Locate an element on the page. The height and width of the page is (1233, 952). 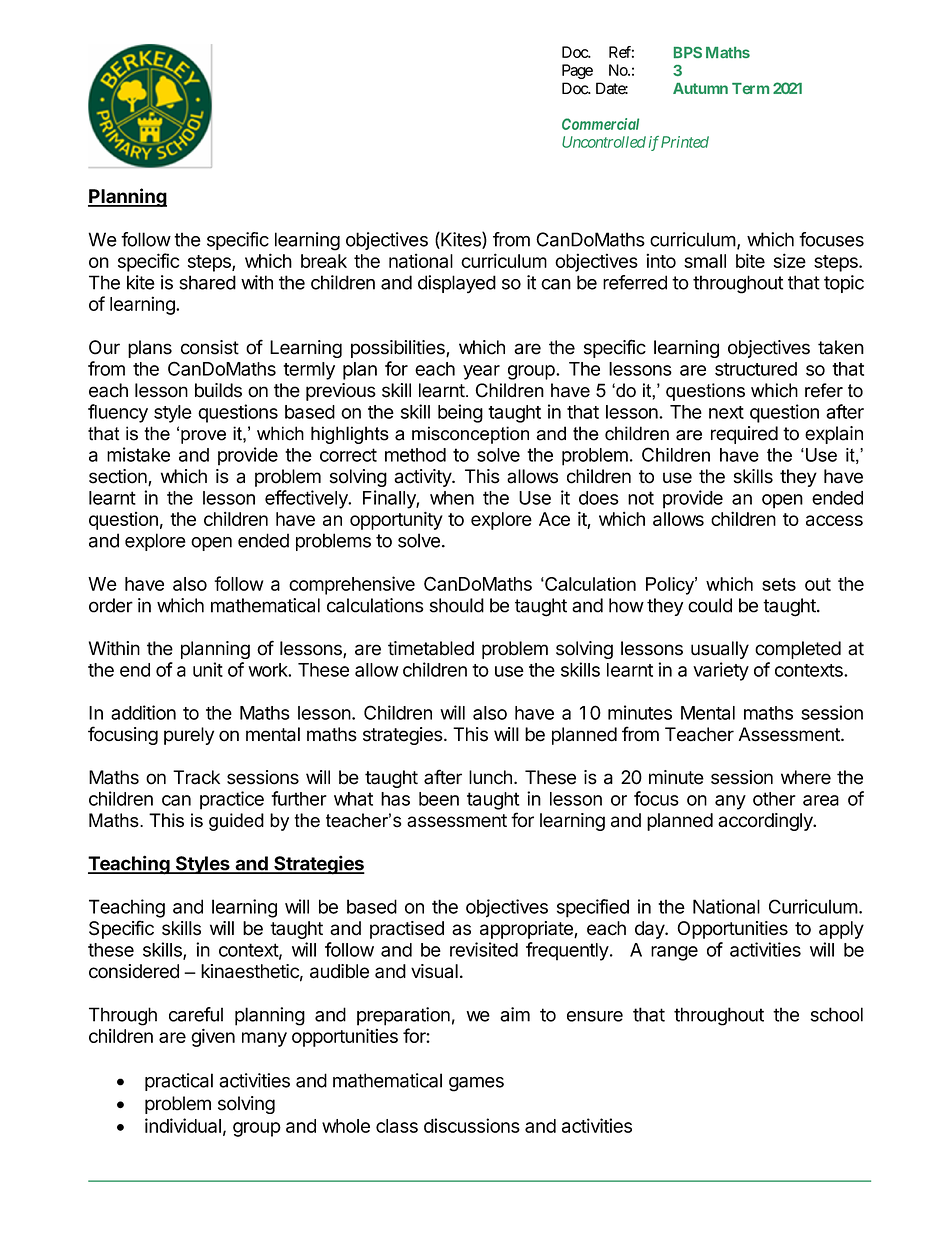
accordingly is located at coordinates (766, 822).
